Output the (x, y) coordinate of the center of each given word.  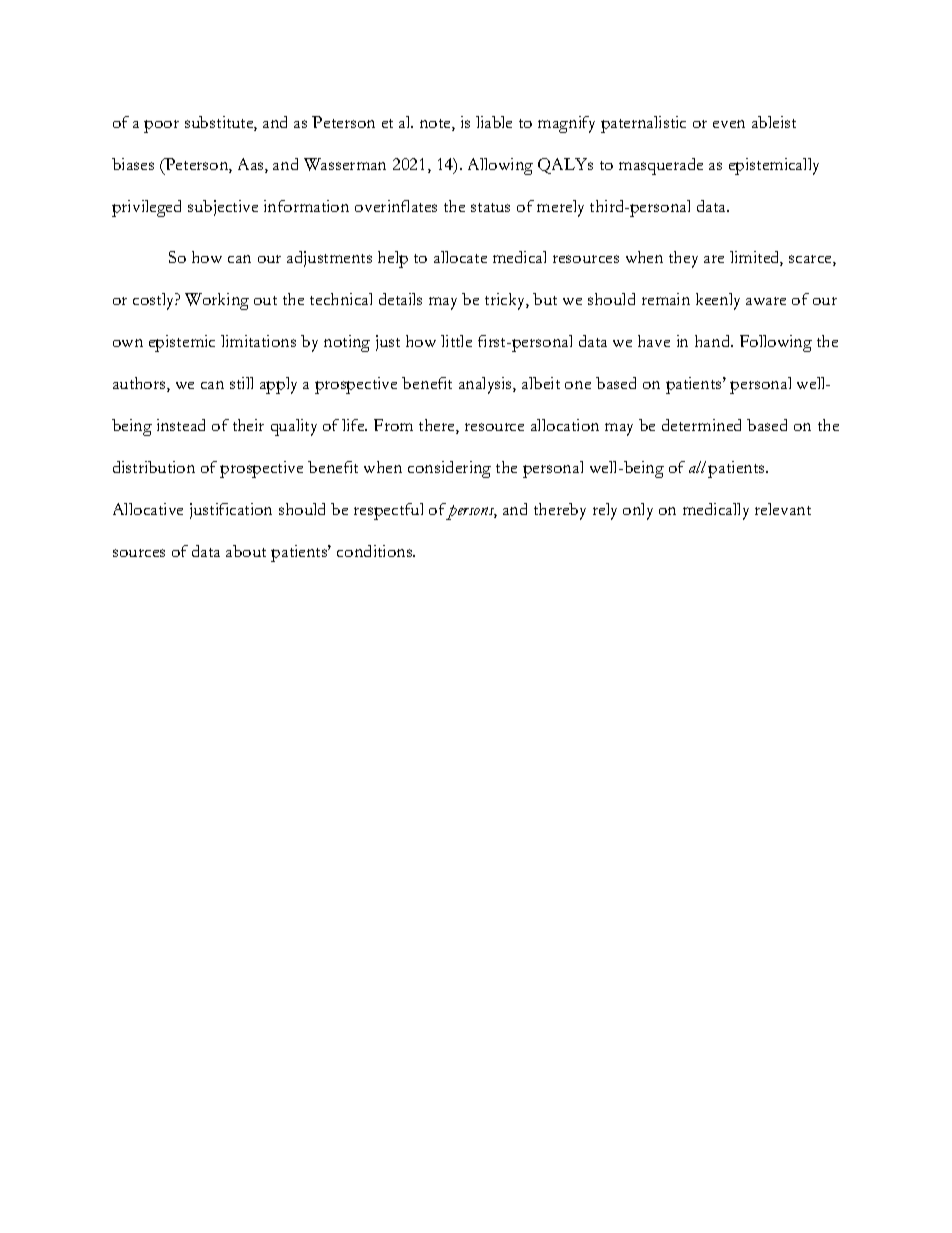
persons (471, 512)
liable (494, 122)
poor (161, 126)
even (729, 124)
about (246, 551)
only (638, 511)
